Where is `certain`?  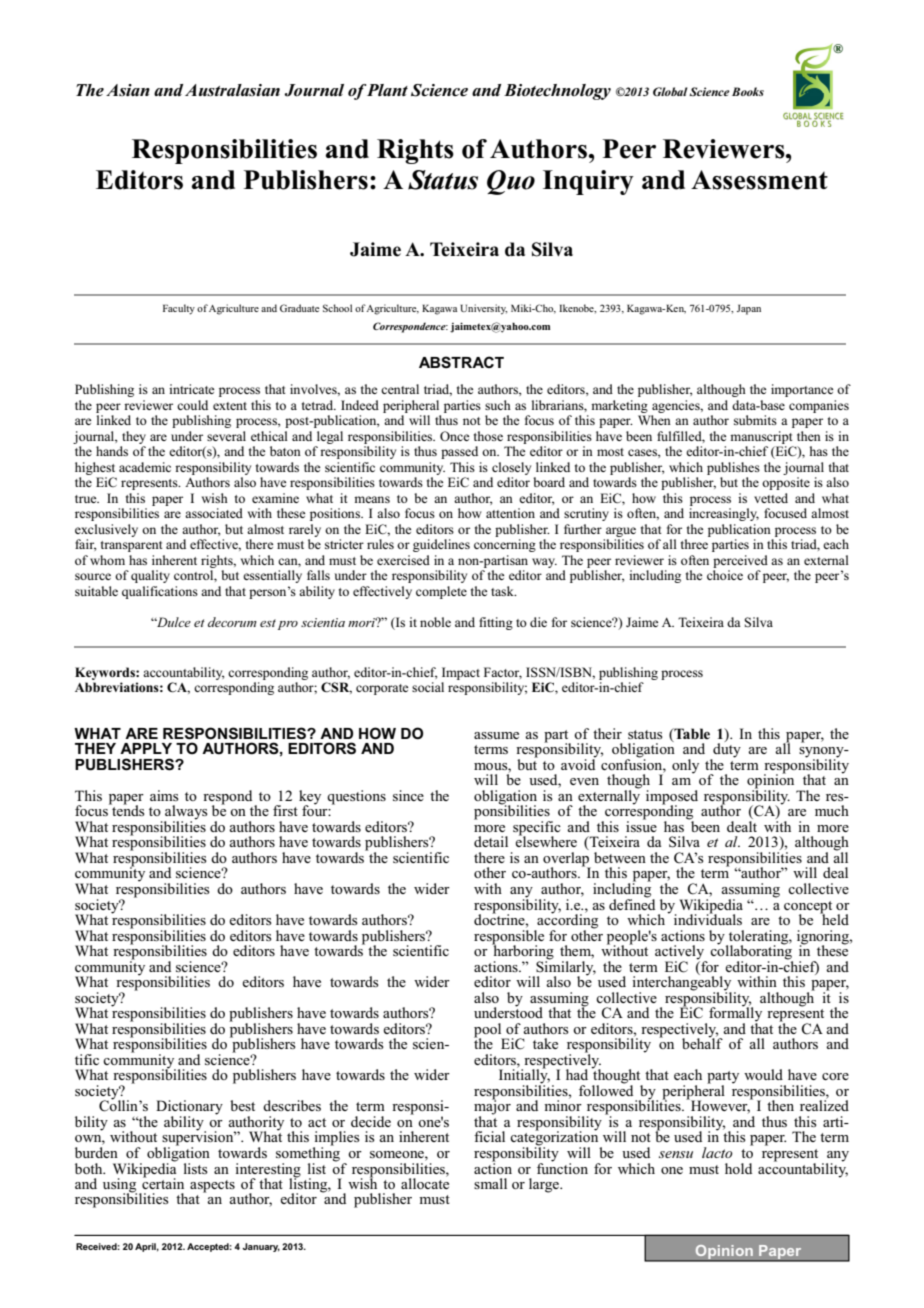
certain is located at coordinates (163, 1182).
